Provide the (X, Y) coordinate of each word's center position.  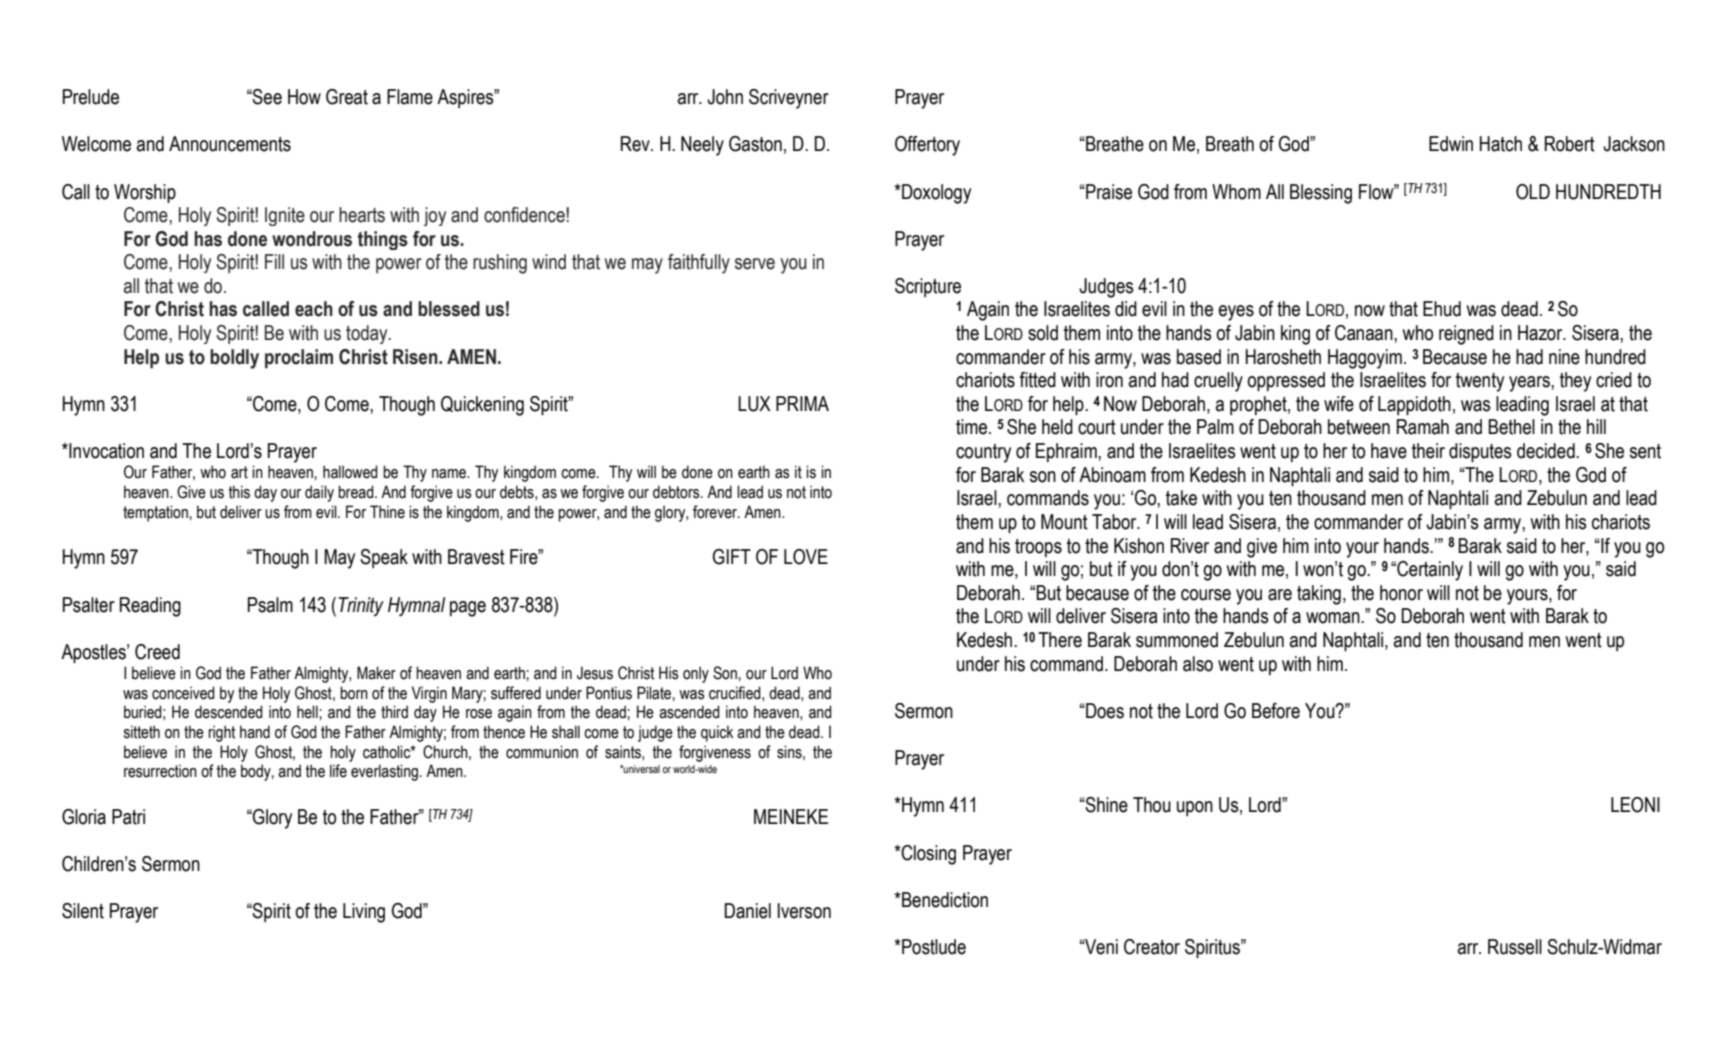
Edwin (1451, 144)
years (1530, 384)
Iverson (804, 911)
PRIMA (802, 403)
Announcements (230, 144)
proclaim (299, 358)
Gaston (755, 144)
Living (364, 913)
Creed (157, 652)
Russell (1515, 947)
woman (1334, 618)
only (696, 674)
